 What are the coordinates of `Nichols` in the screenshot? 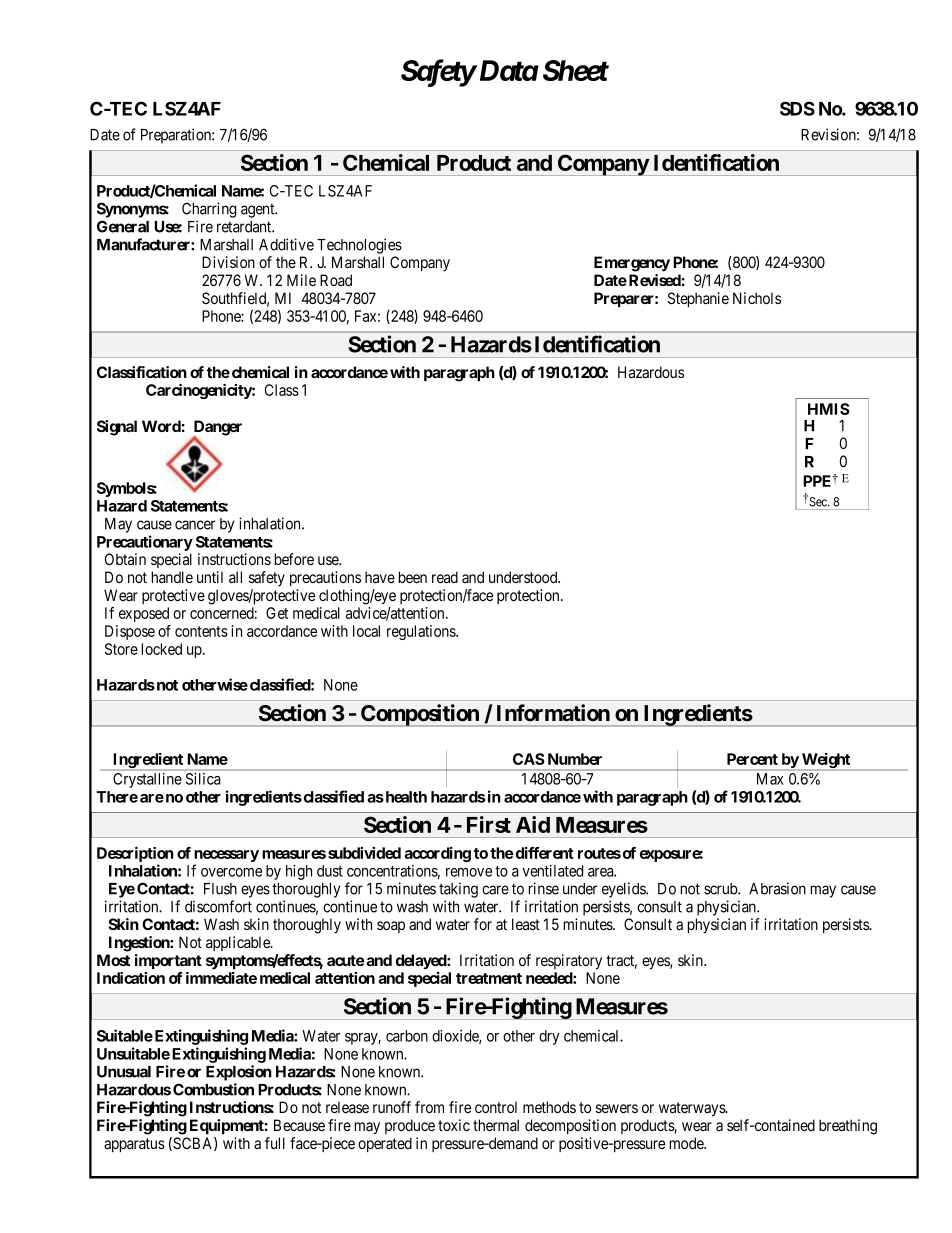 It's located at (757, 298).
